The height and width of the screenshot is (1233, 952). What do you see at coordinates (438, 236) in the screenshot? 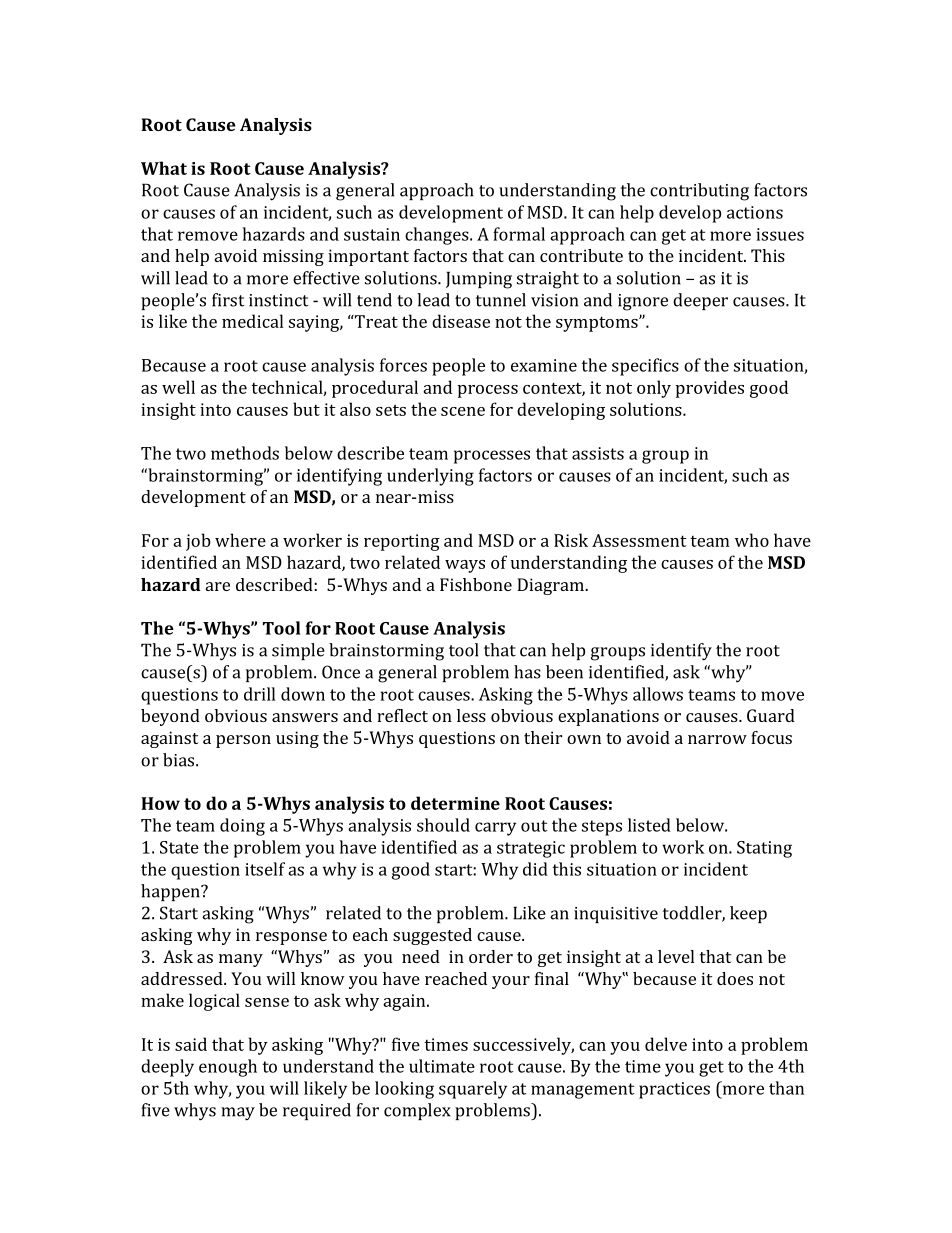
I see `changes` at bounding box center [438, 236].
